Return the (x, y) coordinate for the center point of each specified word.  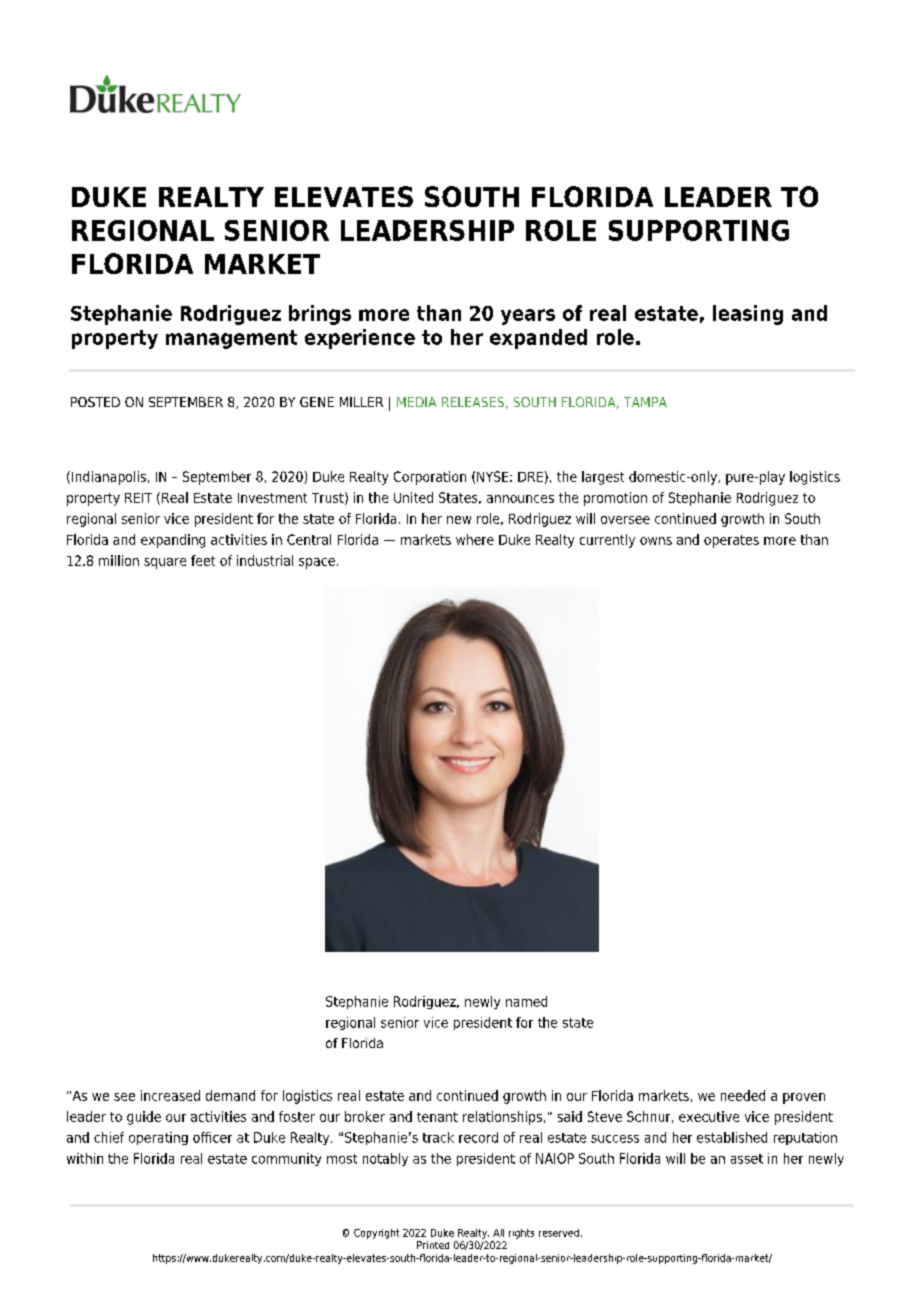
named (526, 1001)
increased (170, 1095)
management (231, 339)
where (475, 539)
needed (743, 1095)
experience (360, 339)
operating (158, 1138)
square (165, 563)
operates (731, 541)
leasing (748, 315)
